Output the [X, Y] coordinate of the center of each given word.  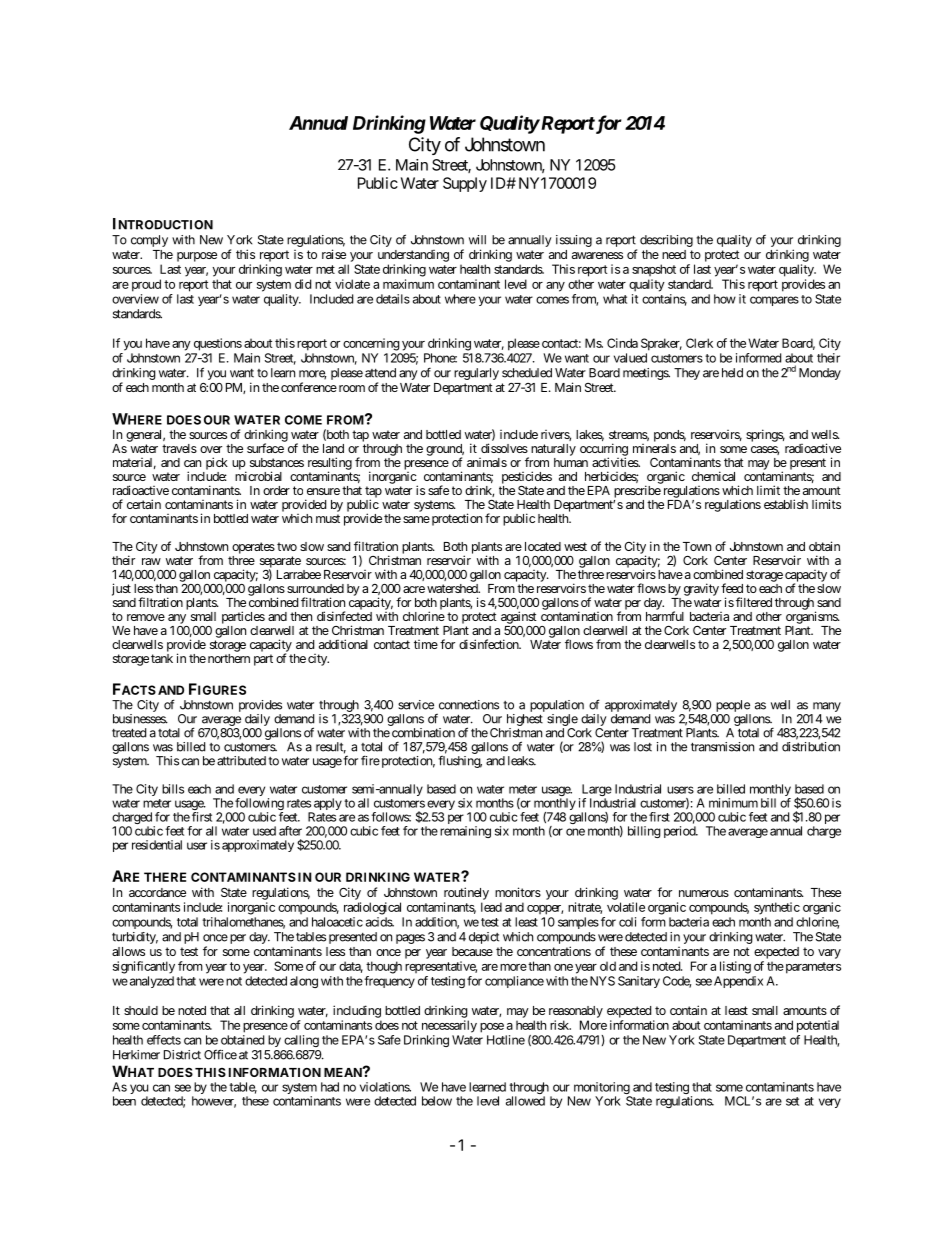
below [437, 1101]
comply [149, 241]
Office [220, 1054]
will [477, 240]
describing [666, 241]
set [792, 1101]
